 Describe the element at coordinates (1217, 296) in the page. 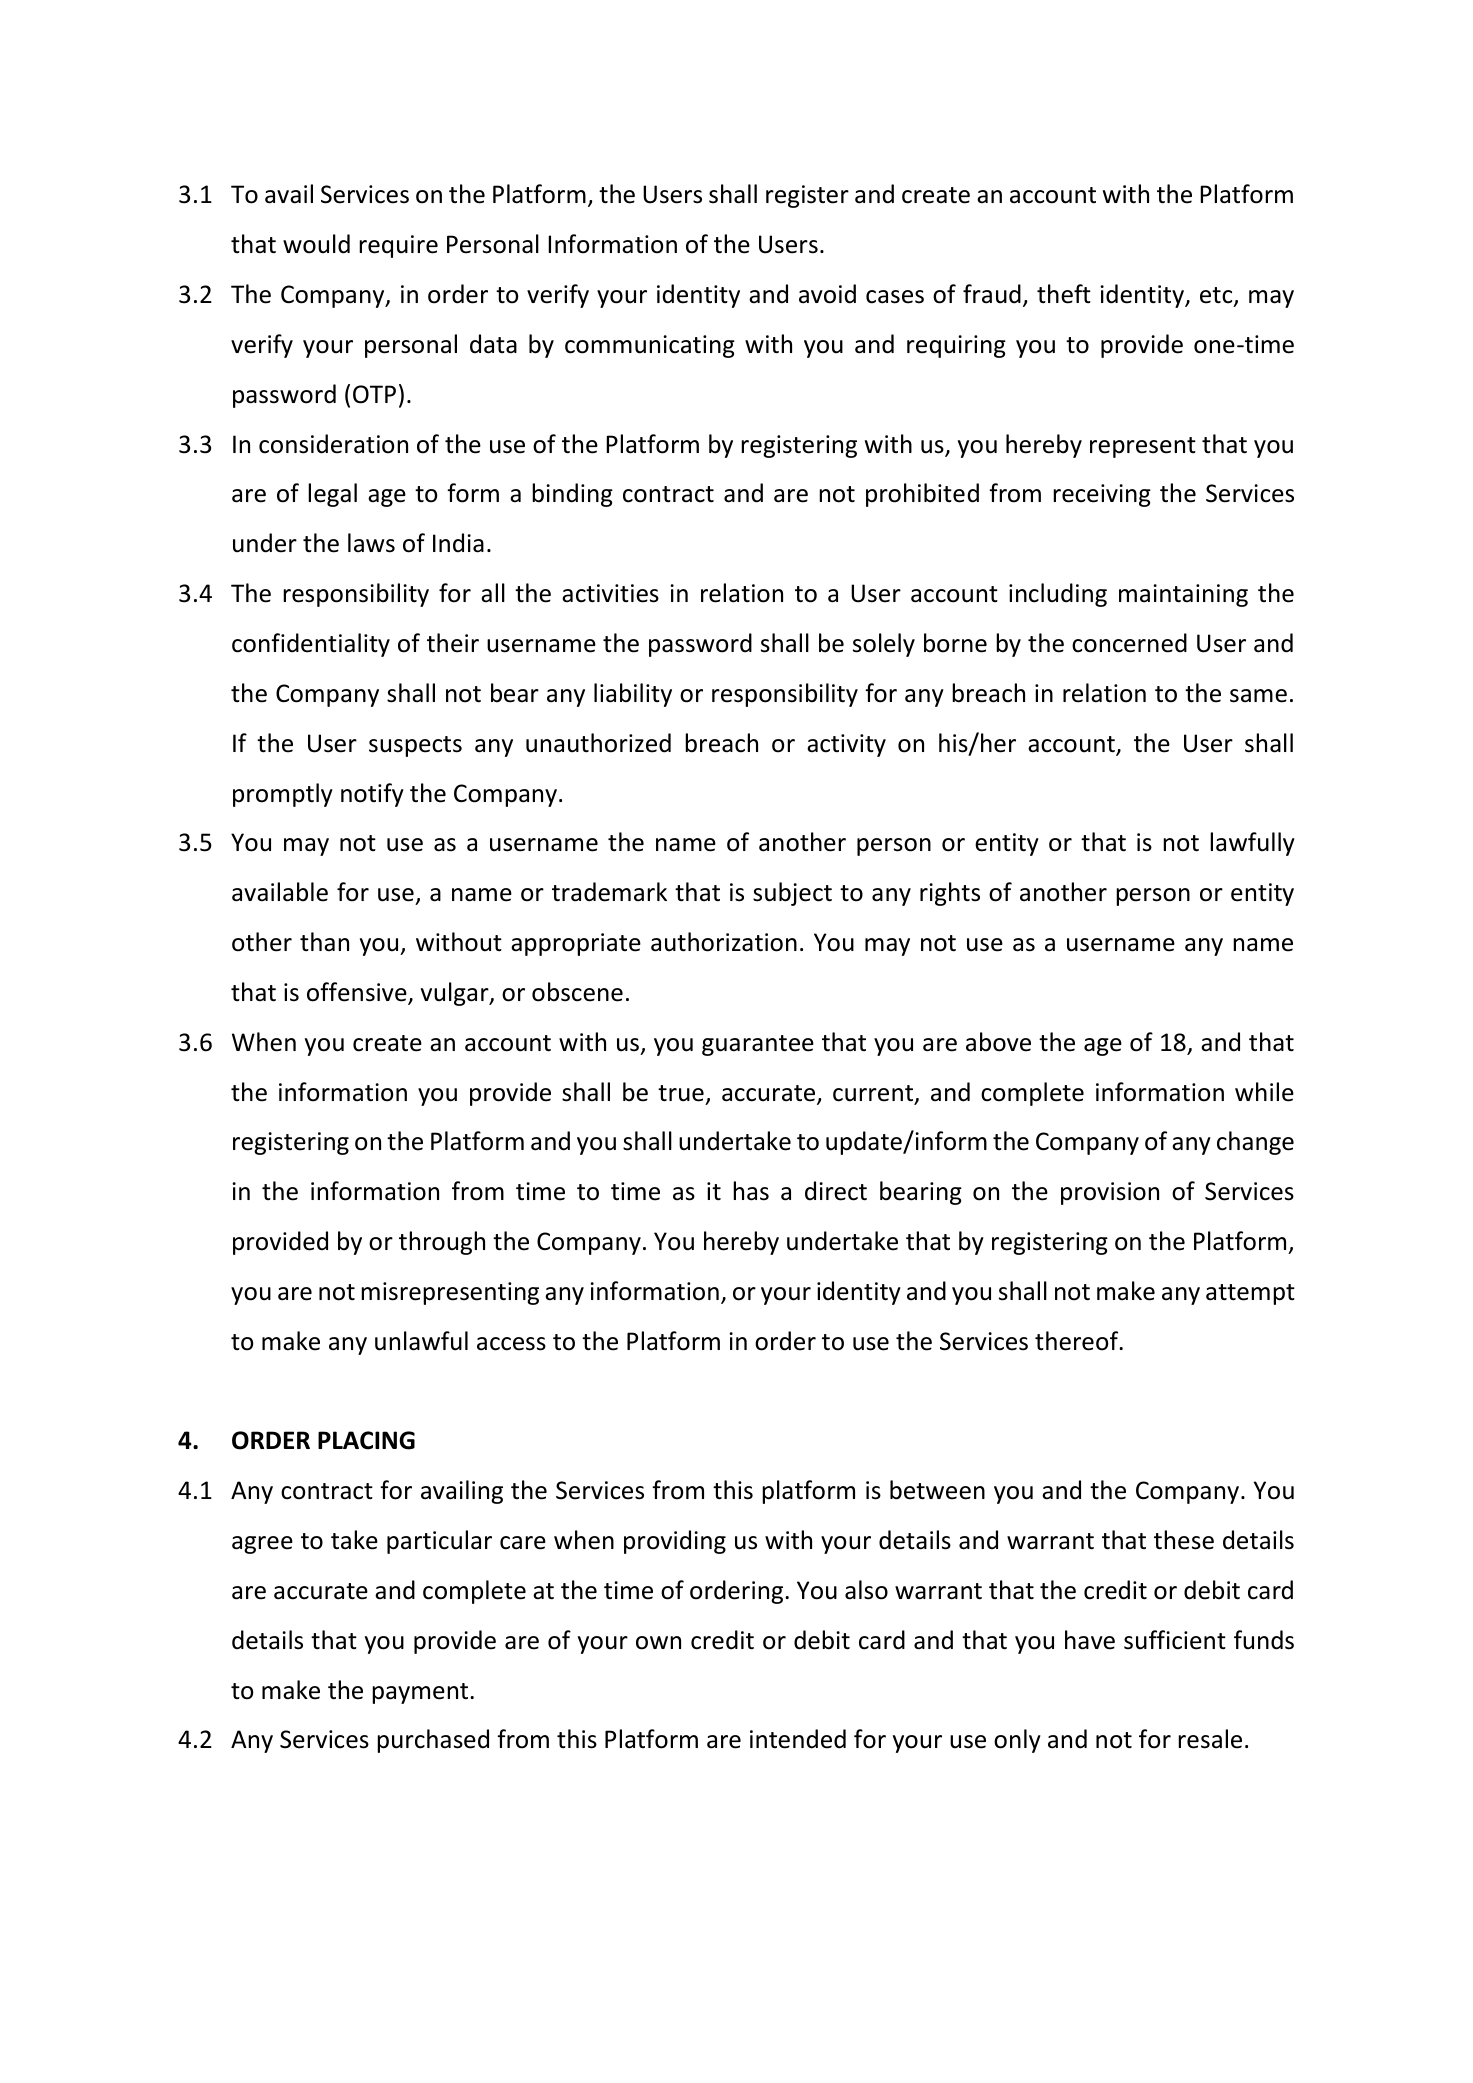

I see `etc` at that location.
